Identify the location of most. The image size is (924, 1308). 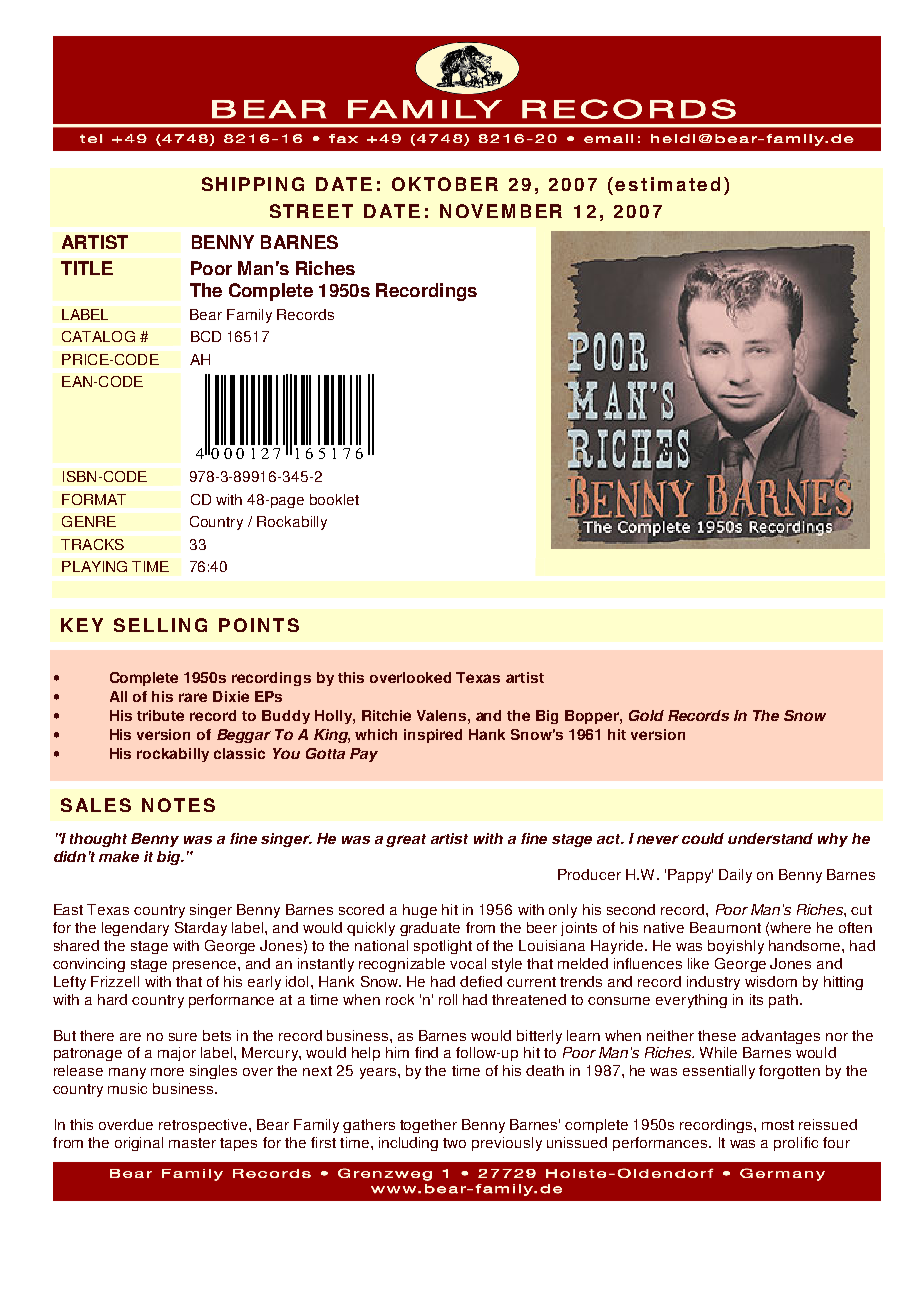
(778, 1125).
